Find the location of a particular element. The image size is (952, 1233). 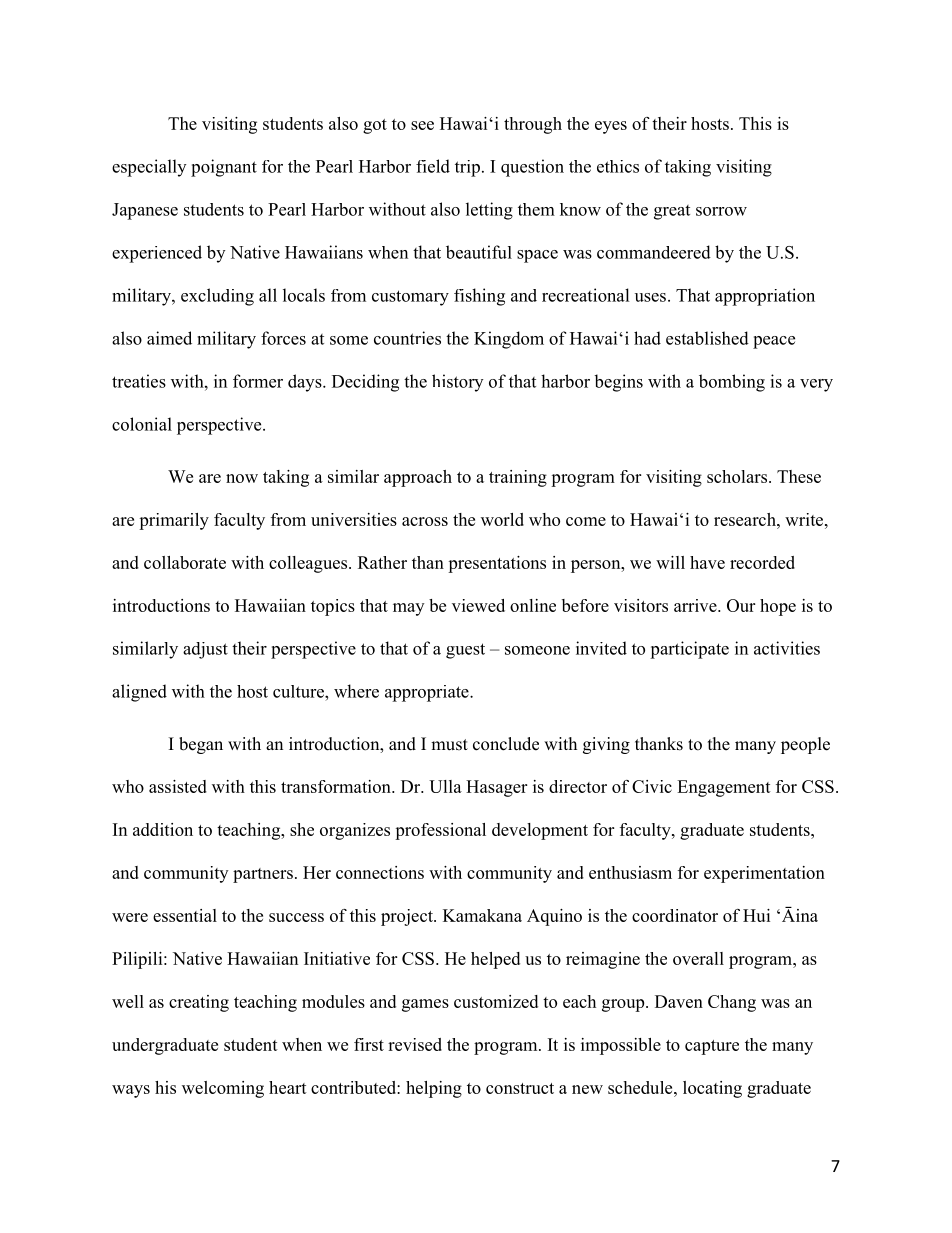

welcoming is located at coordinates (223, 1089).
